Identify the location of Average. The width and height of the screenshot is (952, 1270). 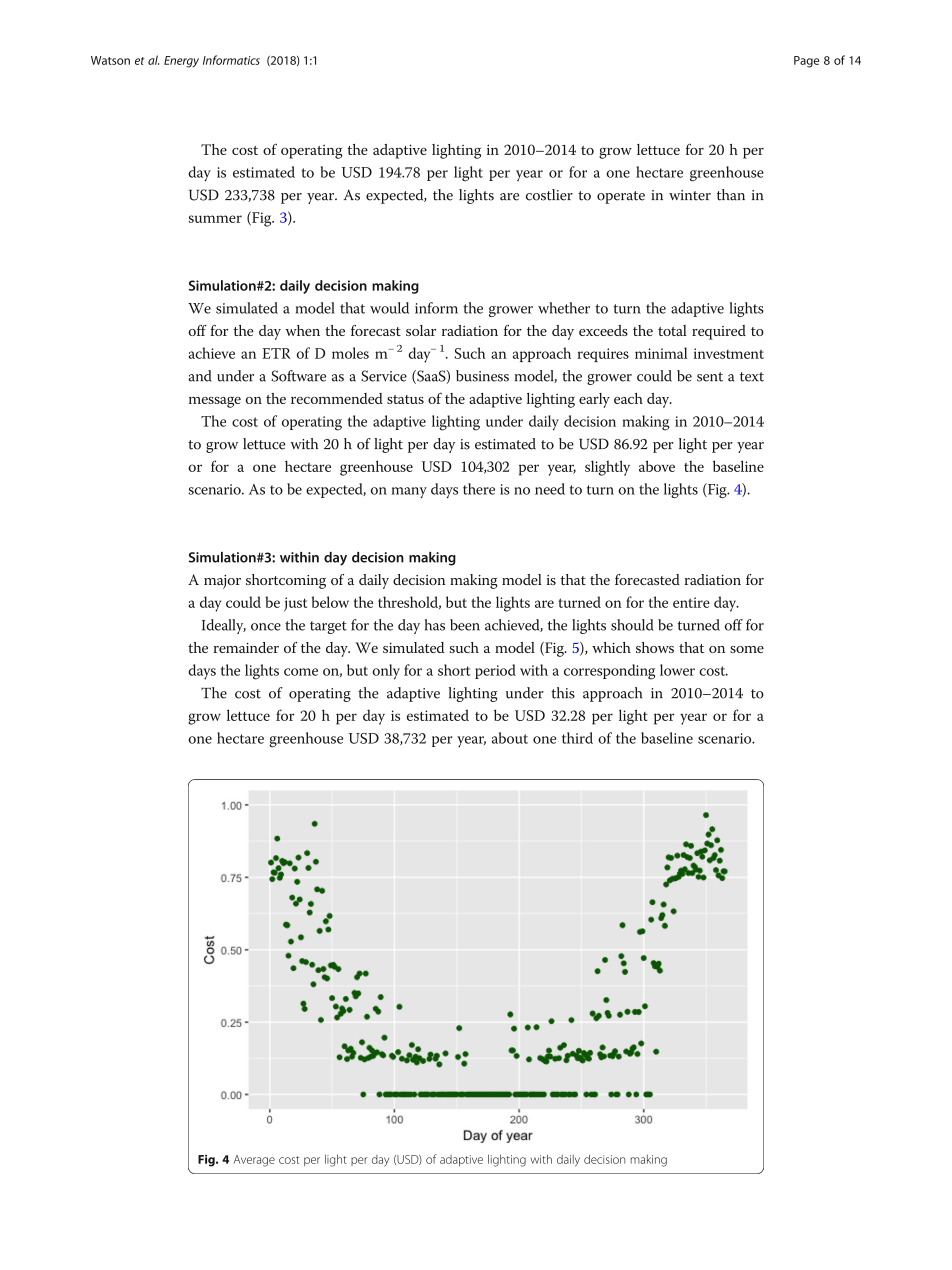
(254, 1161).
